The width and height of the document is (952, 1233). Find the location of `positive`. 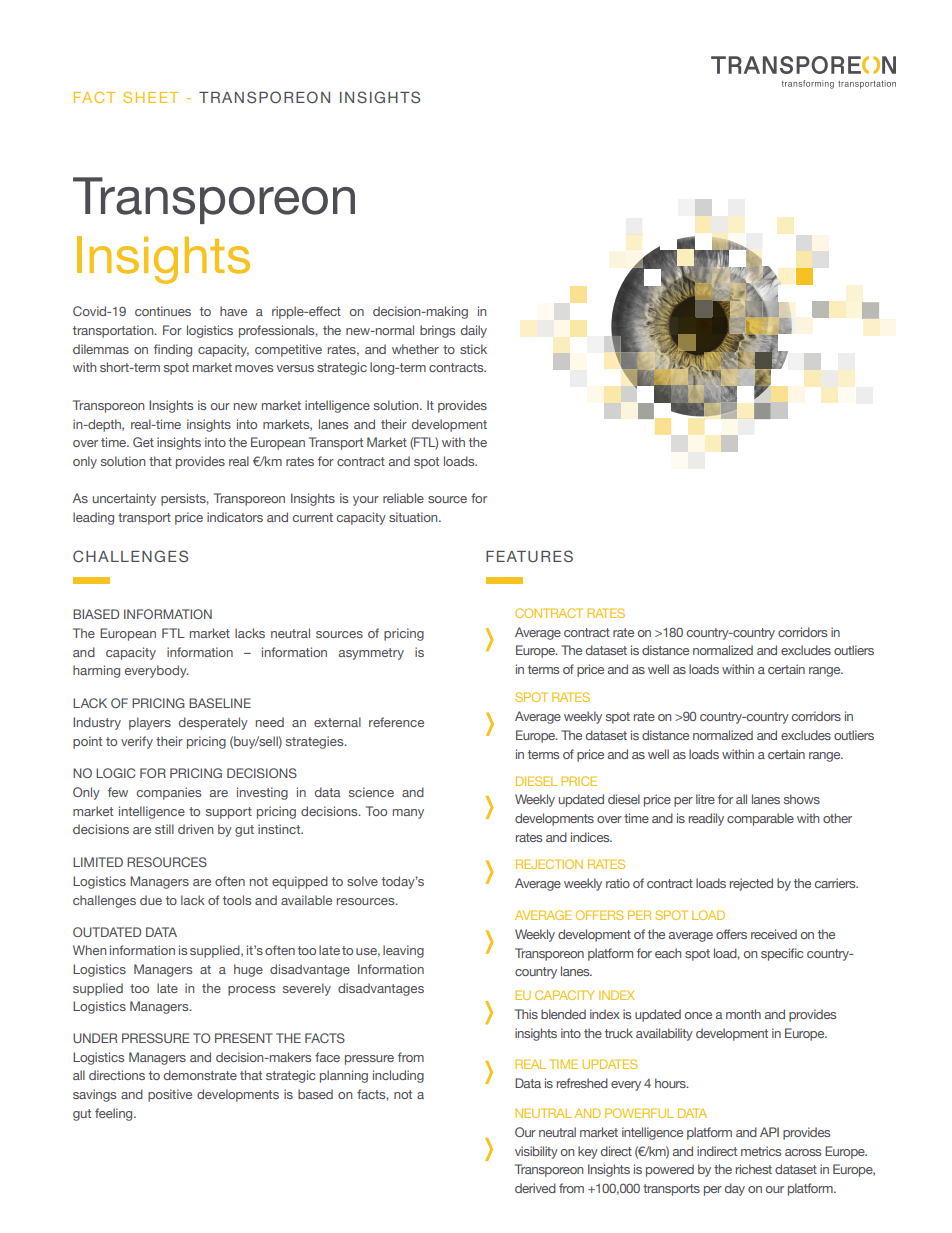

positive is located at coordinates (170, 1095).
